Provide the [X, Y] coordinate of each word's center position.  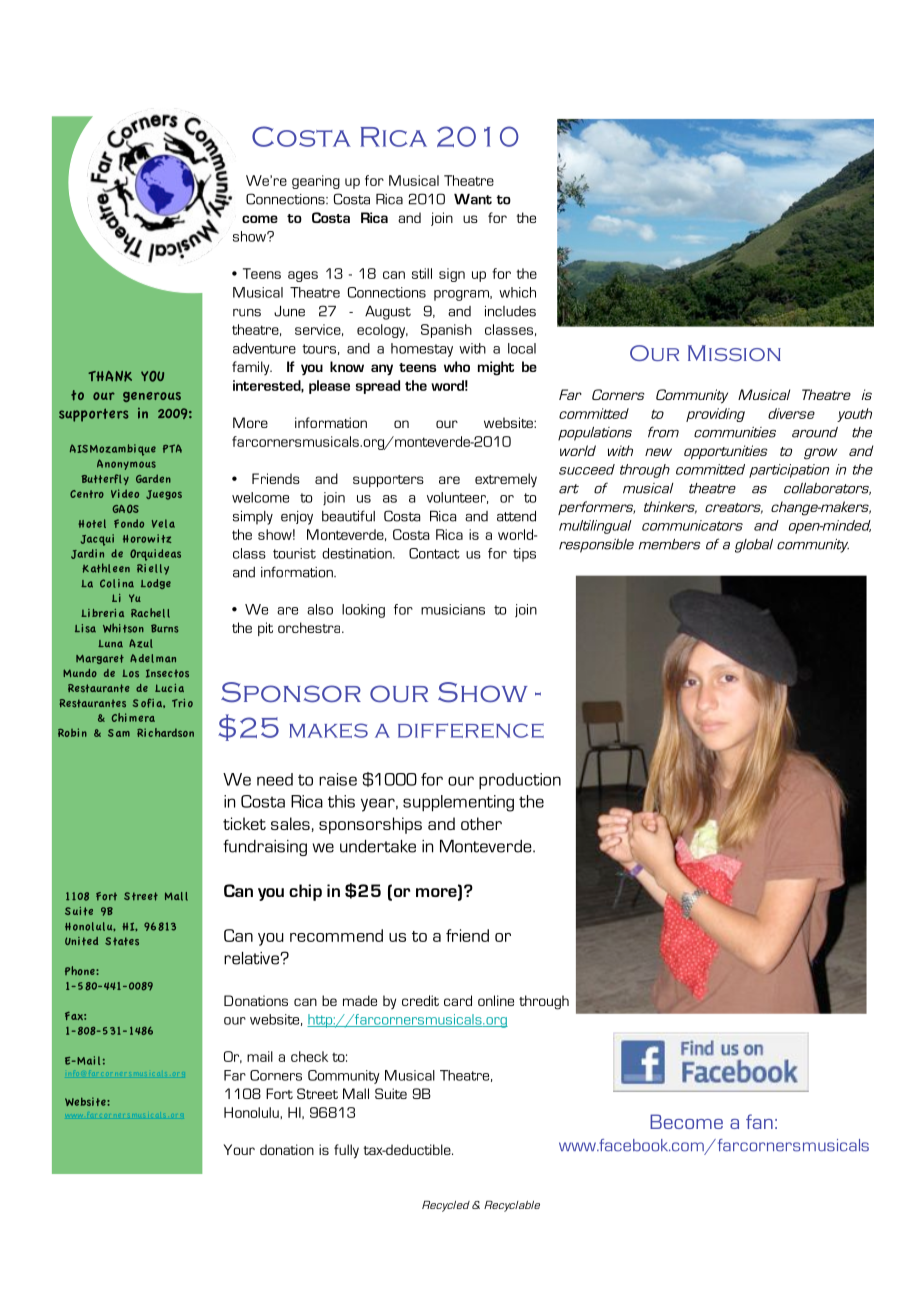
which [517, 292]
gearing [316, 182]
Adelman [153, 658]
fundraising [265, 847]
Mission [734, 353]
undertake [378, 846]
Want [473, 199]
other [481, 823]
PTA [172, 448]
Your [239, 1149]
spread [378, 387]
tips [524, 555]
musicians [453, 609]
